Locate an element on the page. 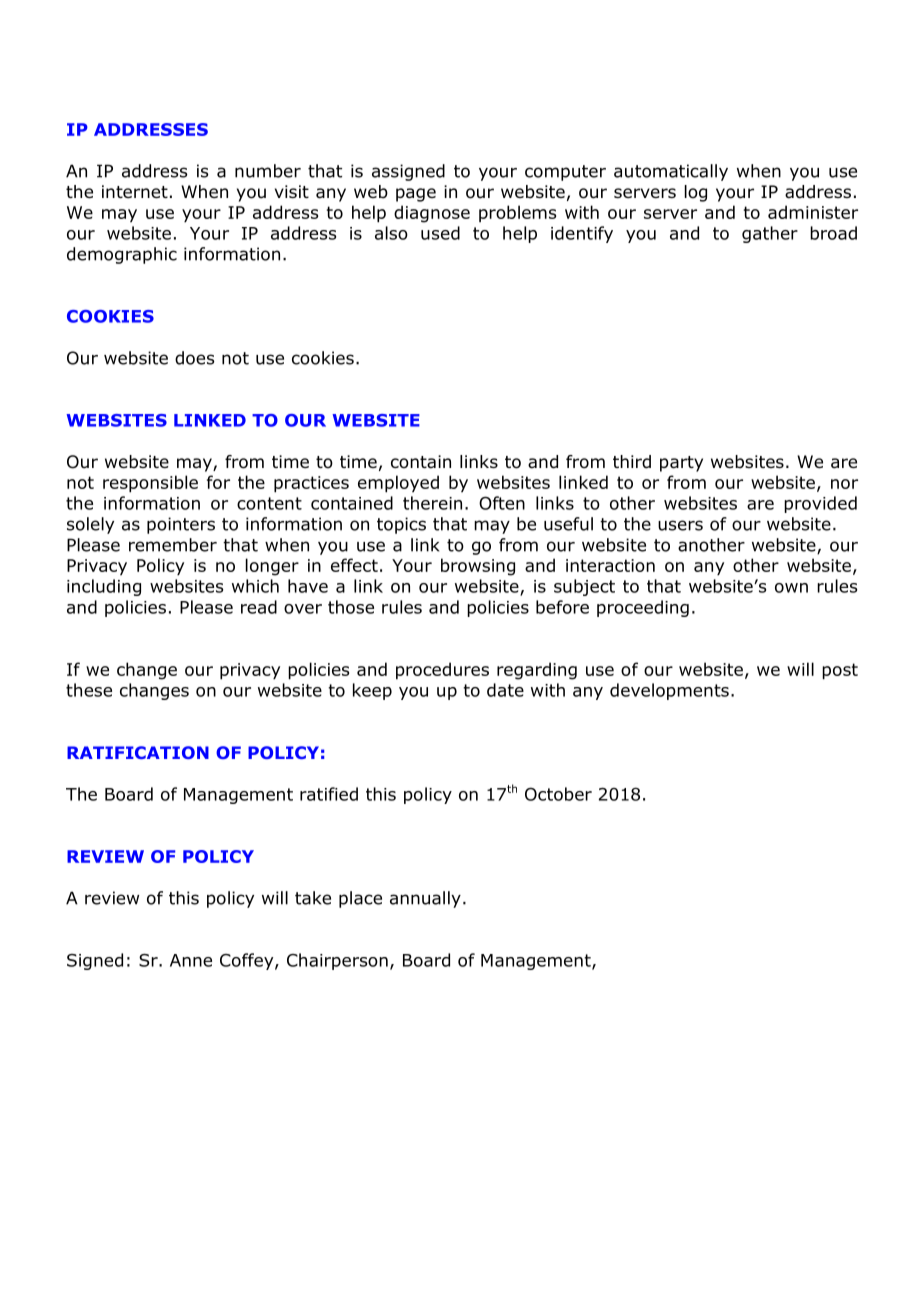  does is located at coordinates (195, 358).
